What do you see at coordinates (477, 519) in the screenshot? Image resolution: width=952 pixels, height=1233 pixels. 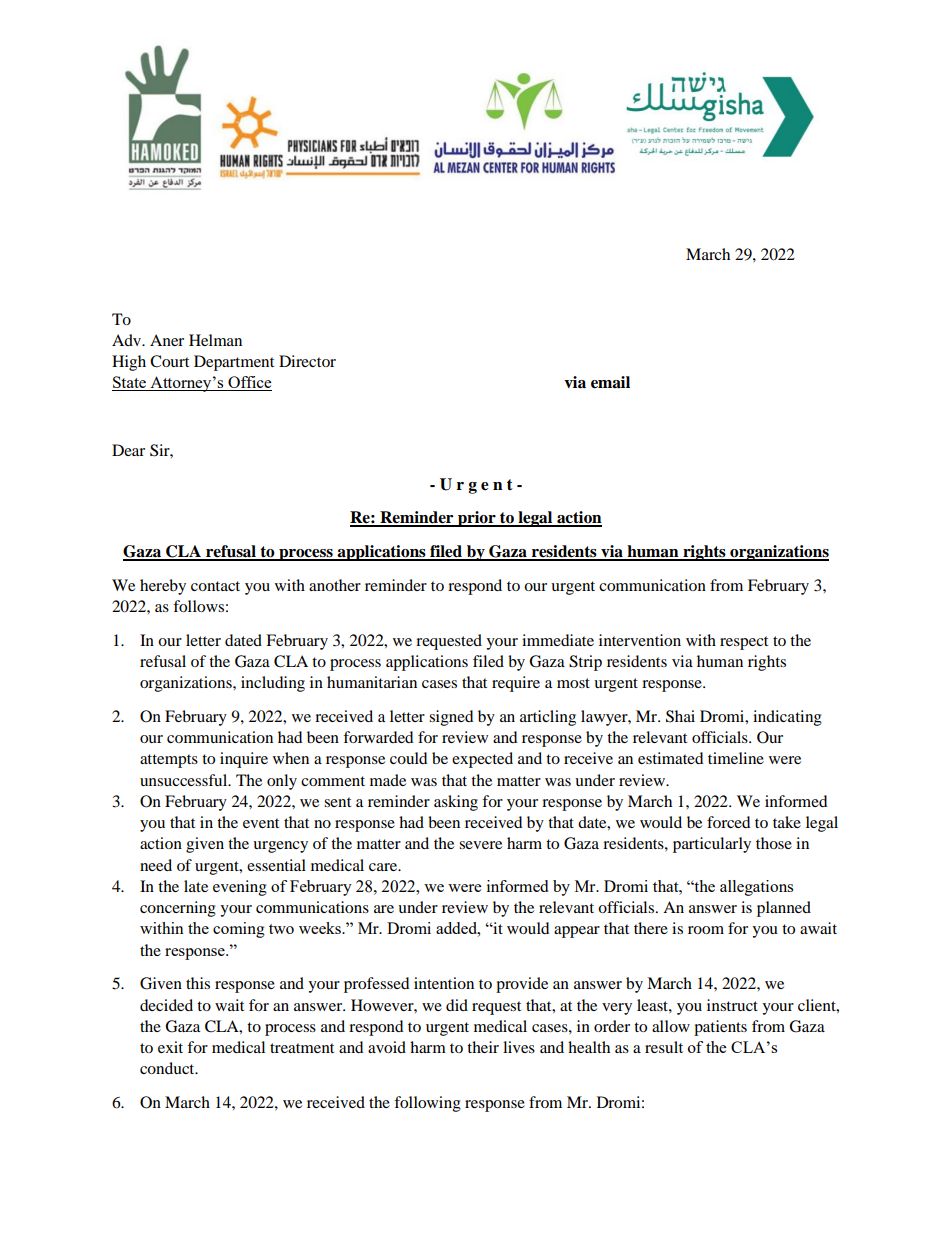 I see `prior` at bounding box center [477, 519].
